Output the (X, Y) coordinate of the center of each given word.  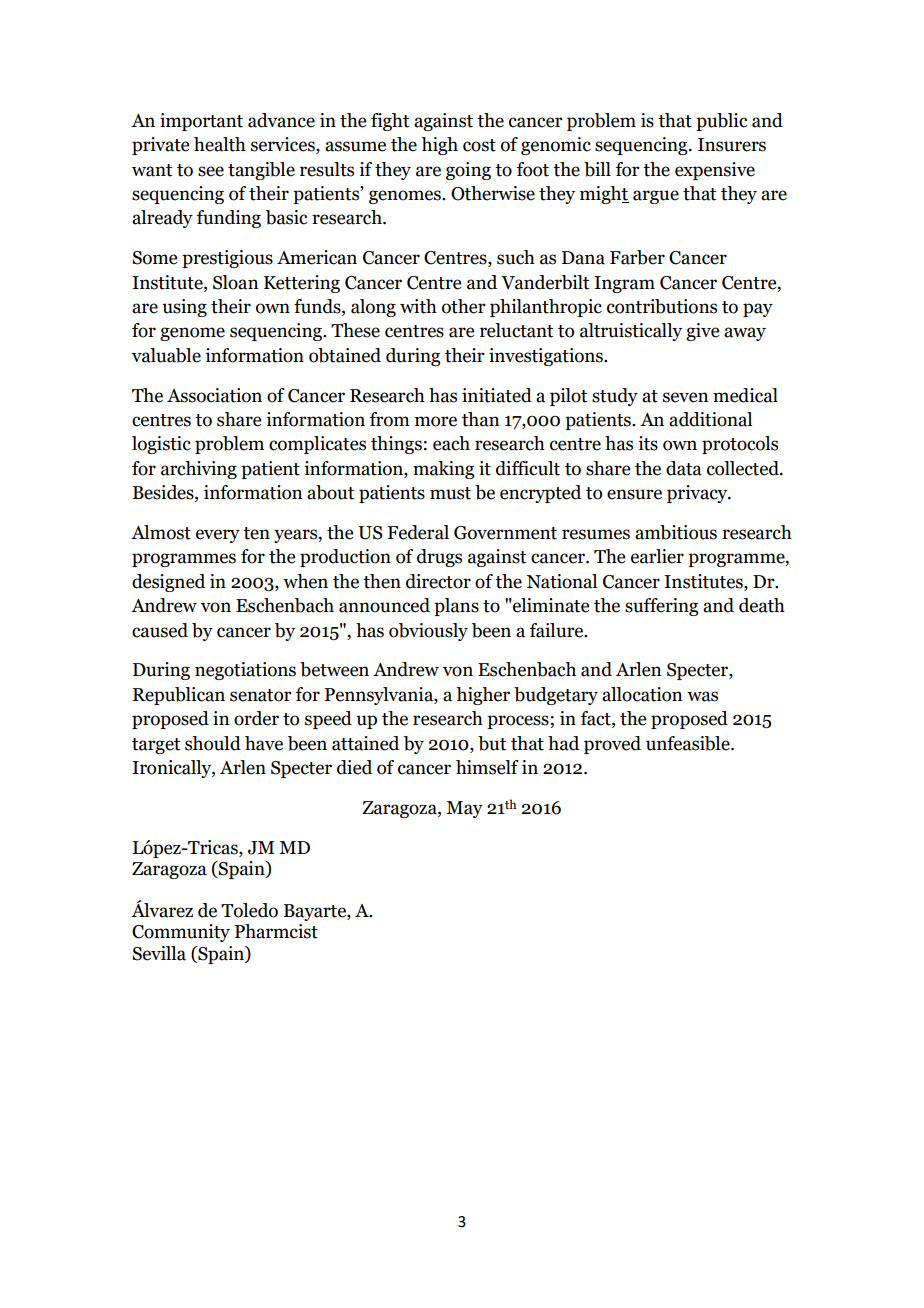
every (218, 536)
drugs (439, 558)
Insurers (732, 145)
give (702, 332)
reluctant (516, 330)
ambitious (676, 532)
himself (487, 767)
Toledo (249, 910)
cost (479, 145)
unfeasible (689, 743)
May (464, 809)
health (220, 144)
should (213, 743)
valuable (166, 355)
